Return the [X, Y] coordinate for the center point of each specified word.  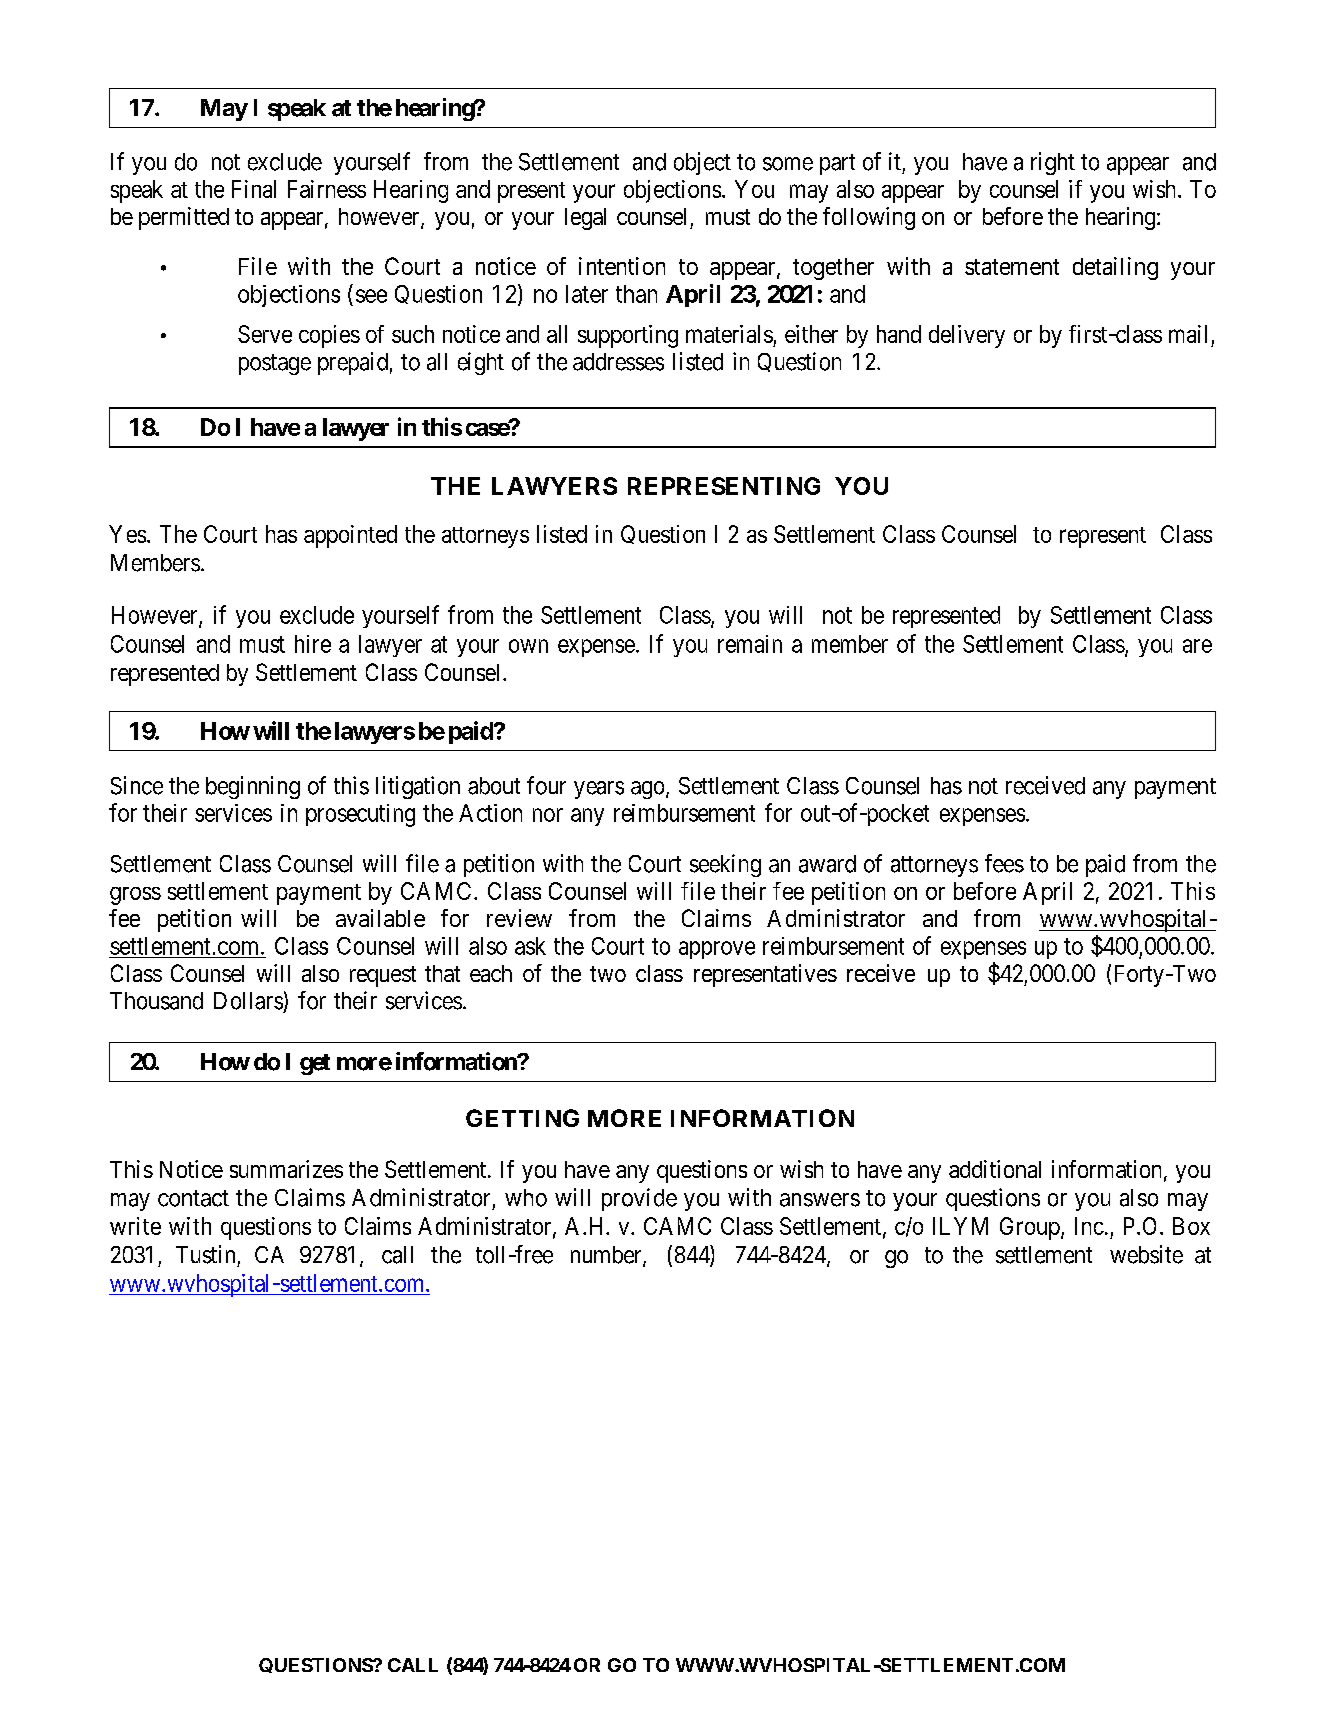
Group [1030, 1228]
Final [254, 189]
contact [193, 1198]
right [1053, 163]
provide [639, 1199]
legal [585, 219]
